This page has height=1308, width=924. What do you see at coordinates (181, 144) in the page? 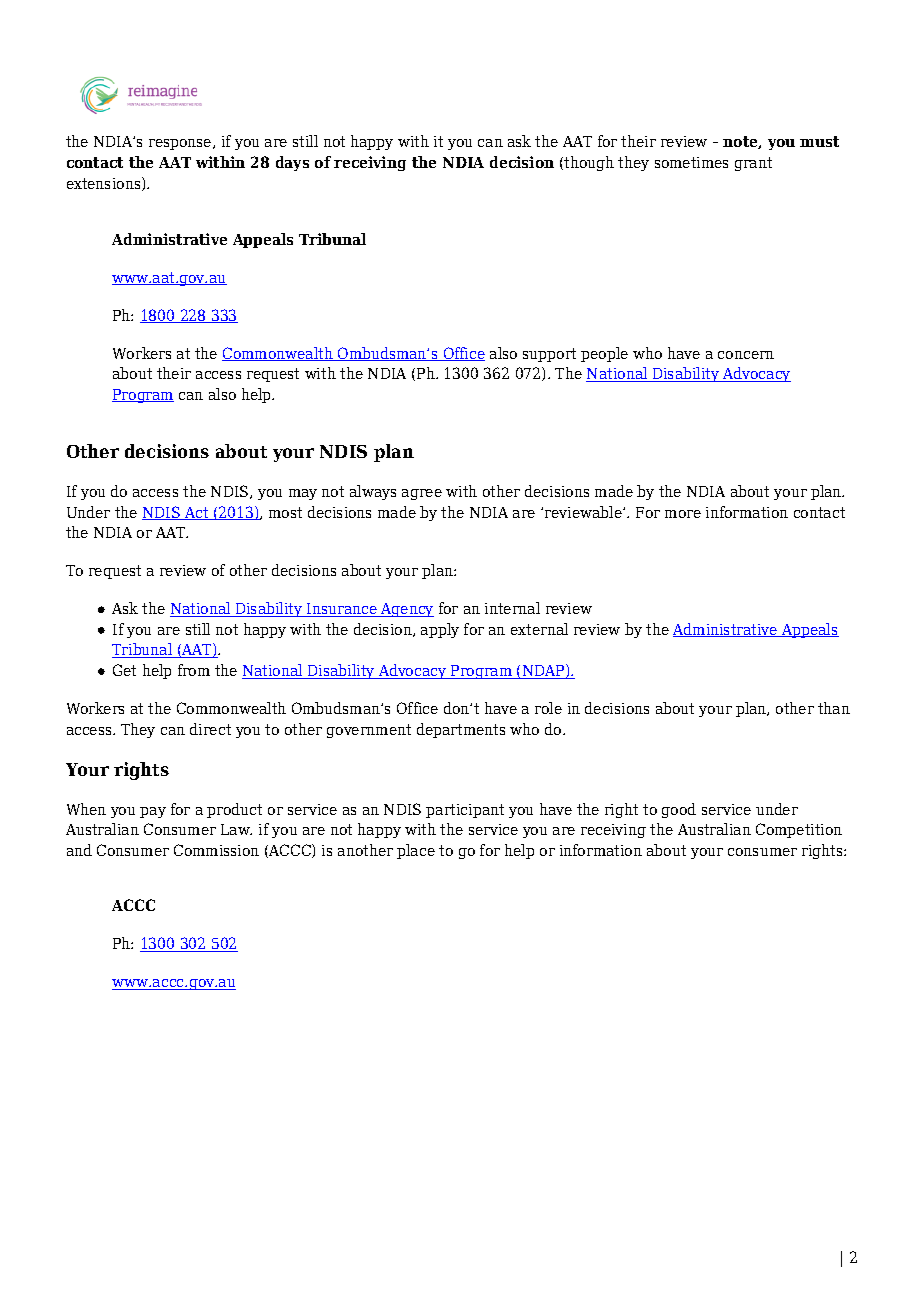
I see `response` at bounding box center [181, 144].
